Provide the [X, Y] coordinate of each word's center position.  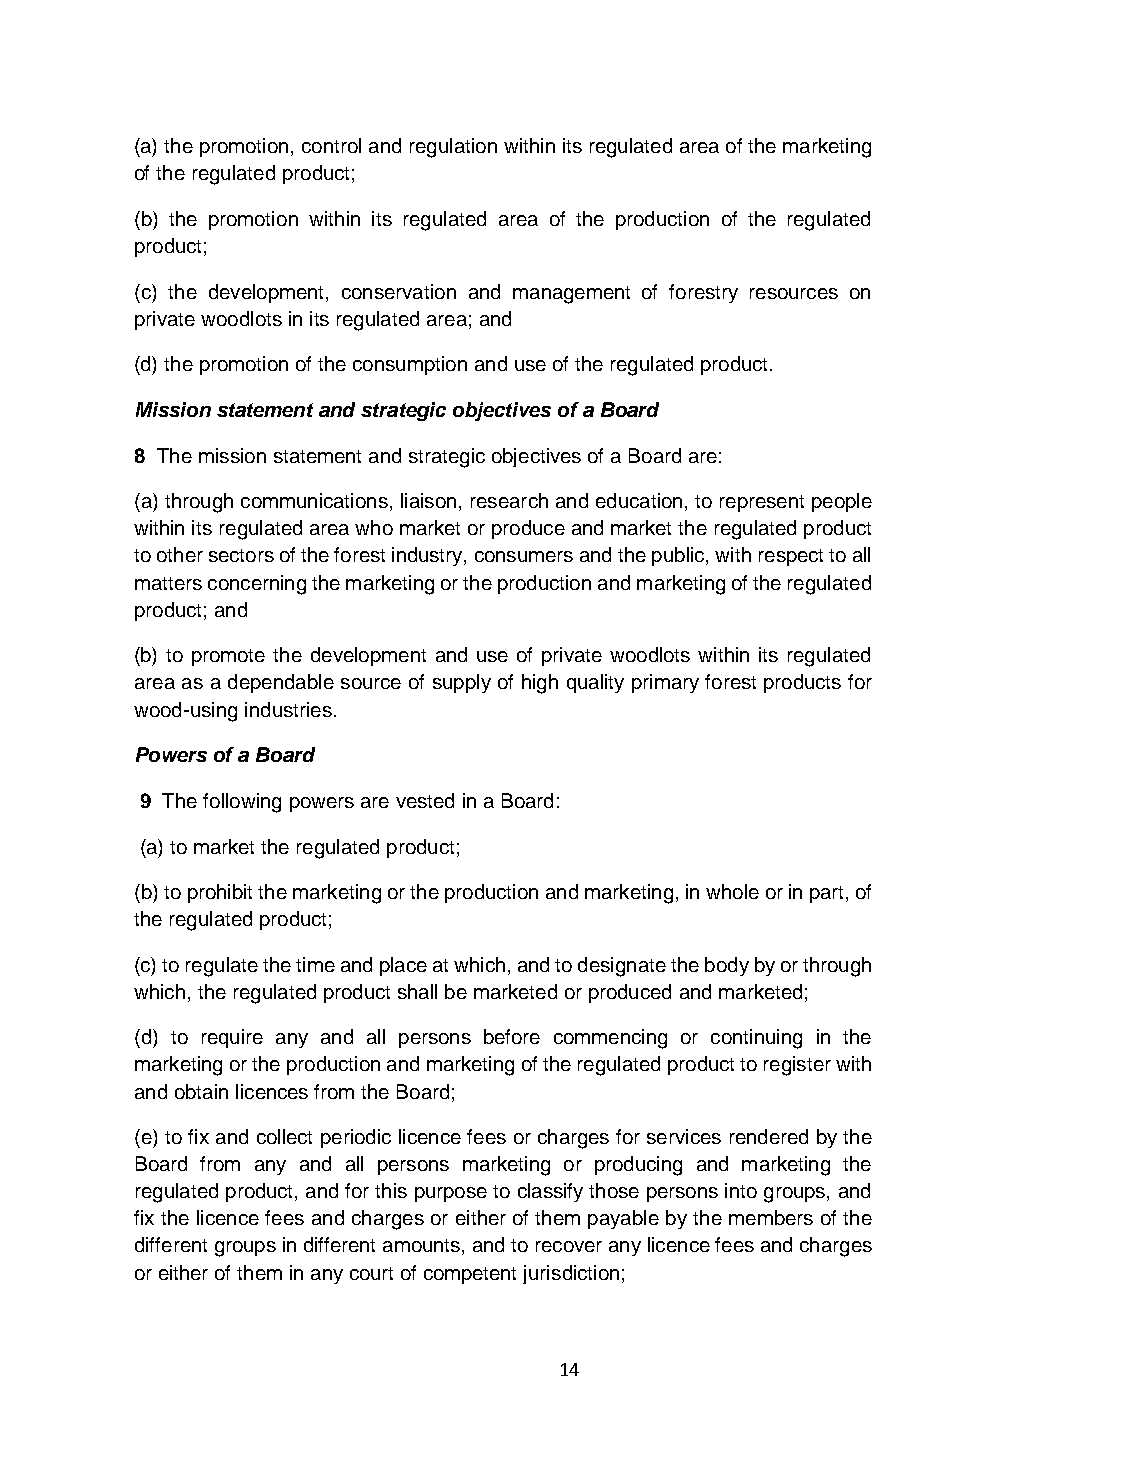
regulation [453, 148]
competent [470, 1275]
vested [425, 800]
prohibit [220, 893]
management [571, 295]
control [331, 145]
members [771, 1217]
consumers [524, 556]
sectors [241, 555]
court [371, 1273]
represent [762, 503]
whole [732, 891]
